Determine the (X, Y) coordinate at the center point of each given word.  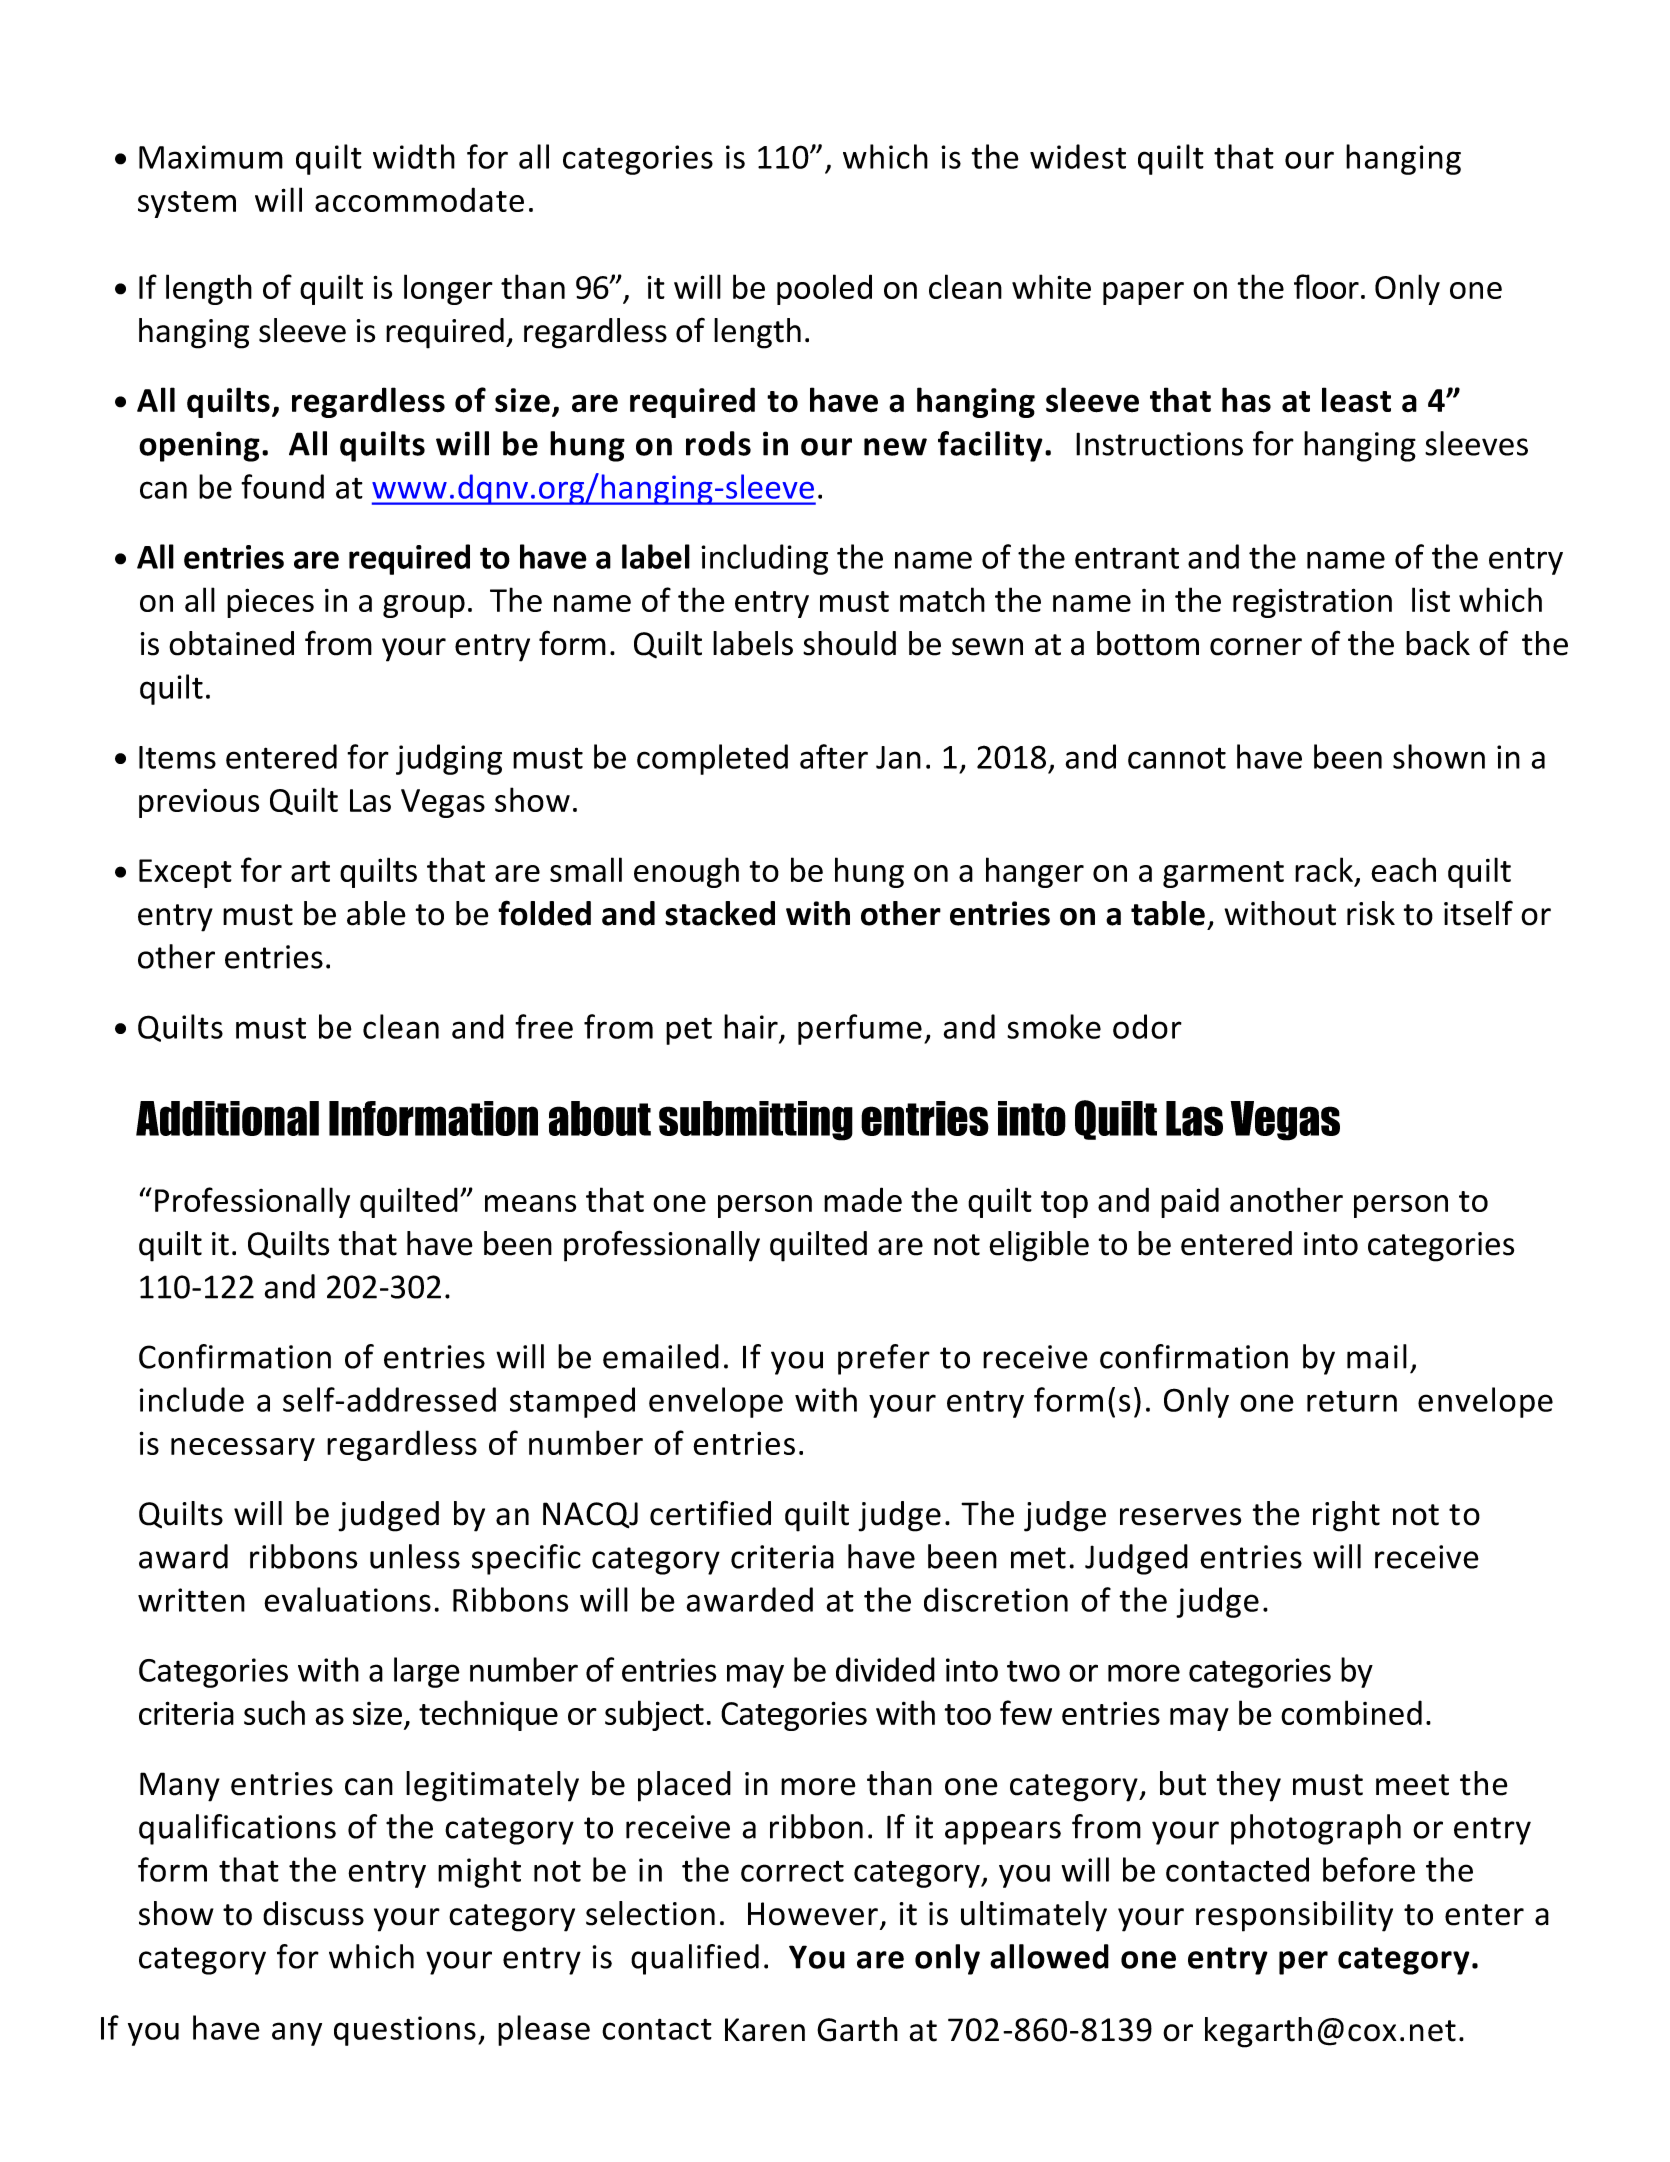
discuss (313, 1913)
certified (710, 1513)
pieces (270, 603)
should (849, 643)
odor (1147, 1026)
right (1346, 1516)
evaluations (347, 1599)
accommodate (419, 199)
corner (1256, 647)
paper (1143, 293)
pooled (824, 289)
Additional (227, 1118)
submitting (756, 1121)
